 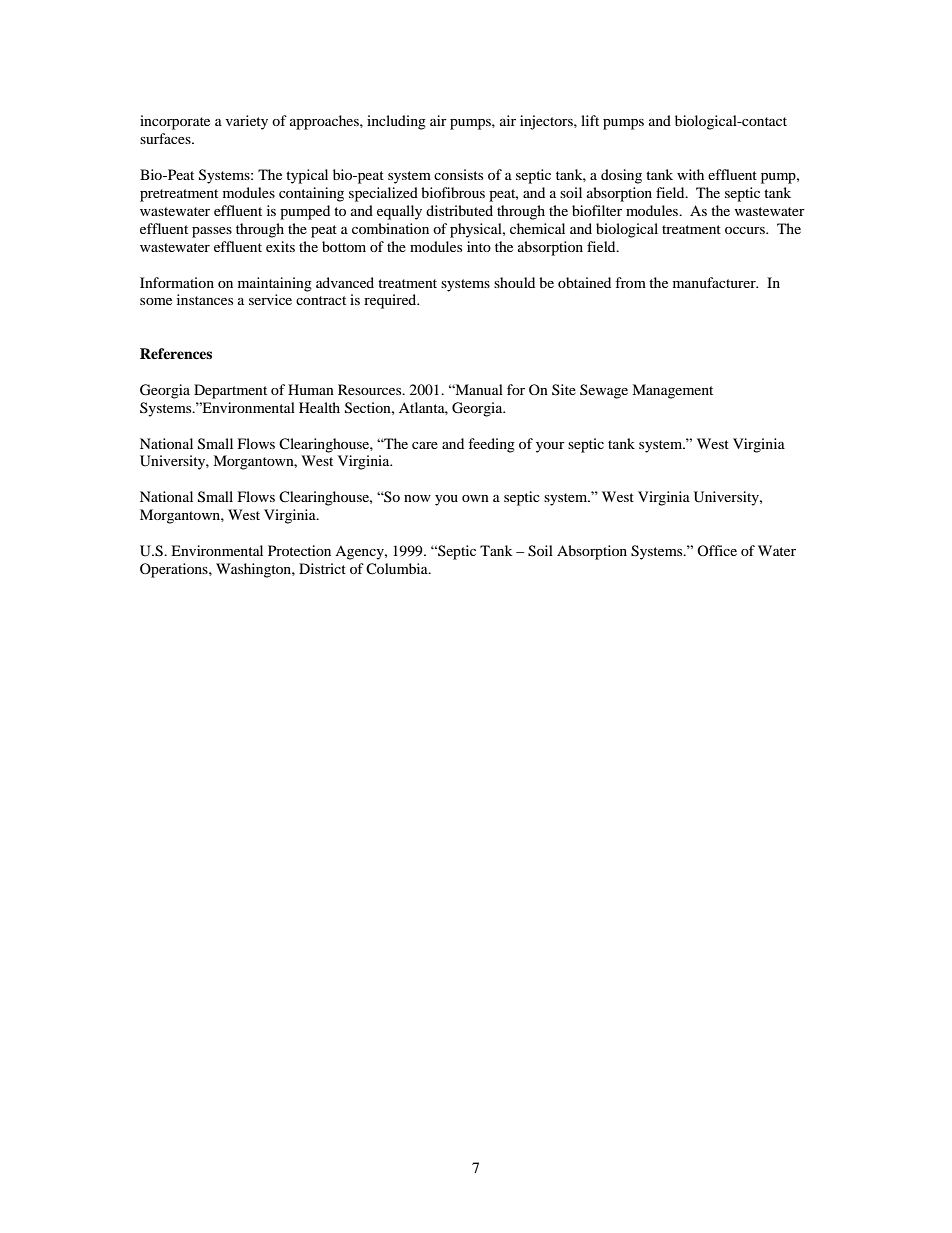 What do you see at coordinates (550, 447) in the screenshot?
I see `your` at bounding box center [550, 447].
